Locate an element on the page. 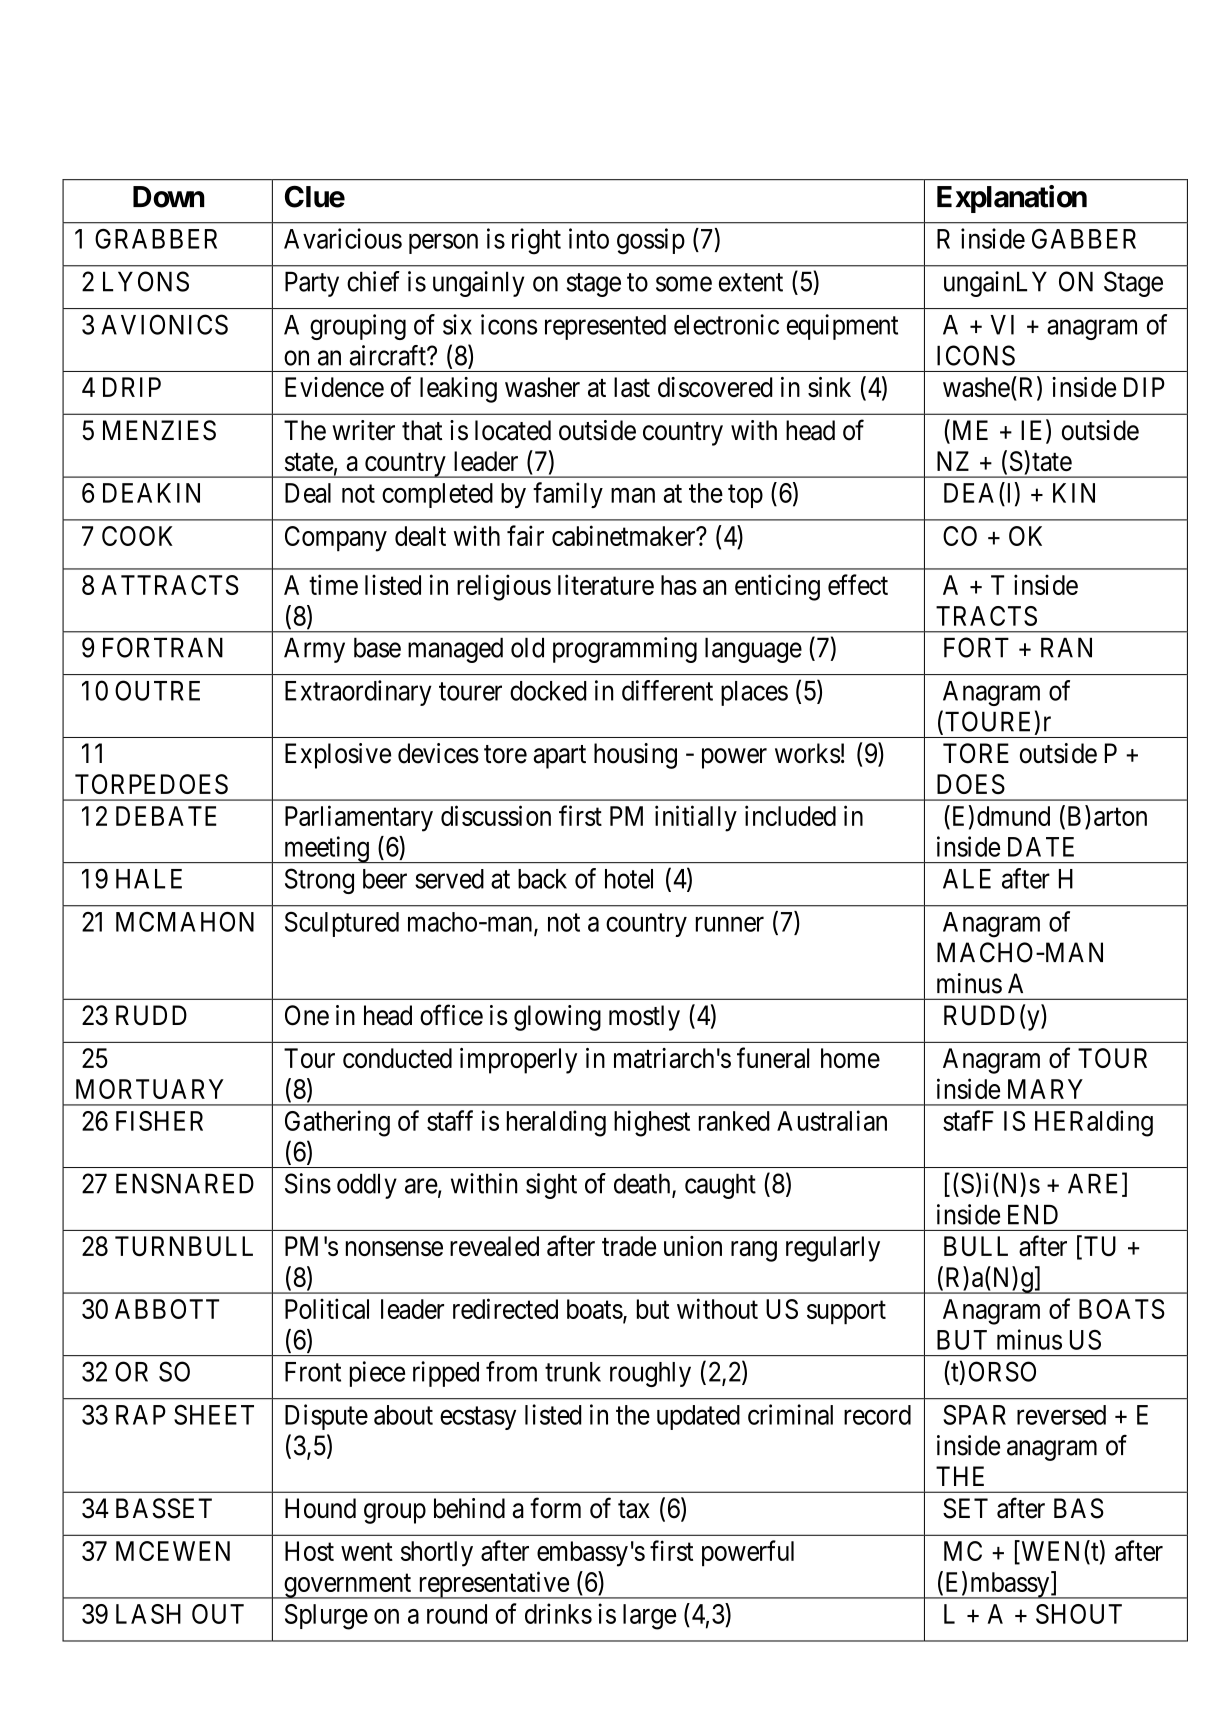 The image size is (1227, 1736). Host is located at coordinates (309, 1551).
